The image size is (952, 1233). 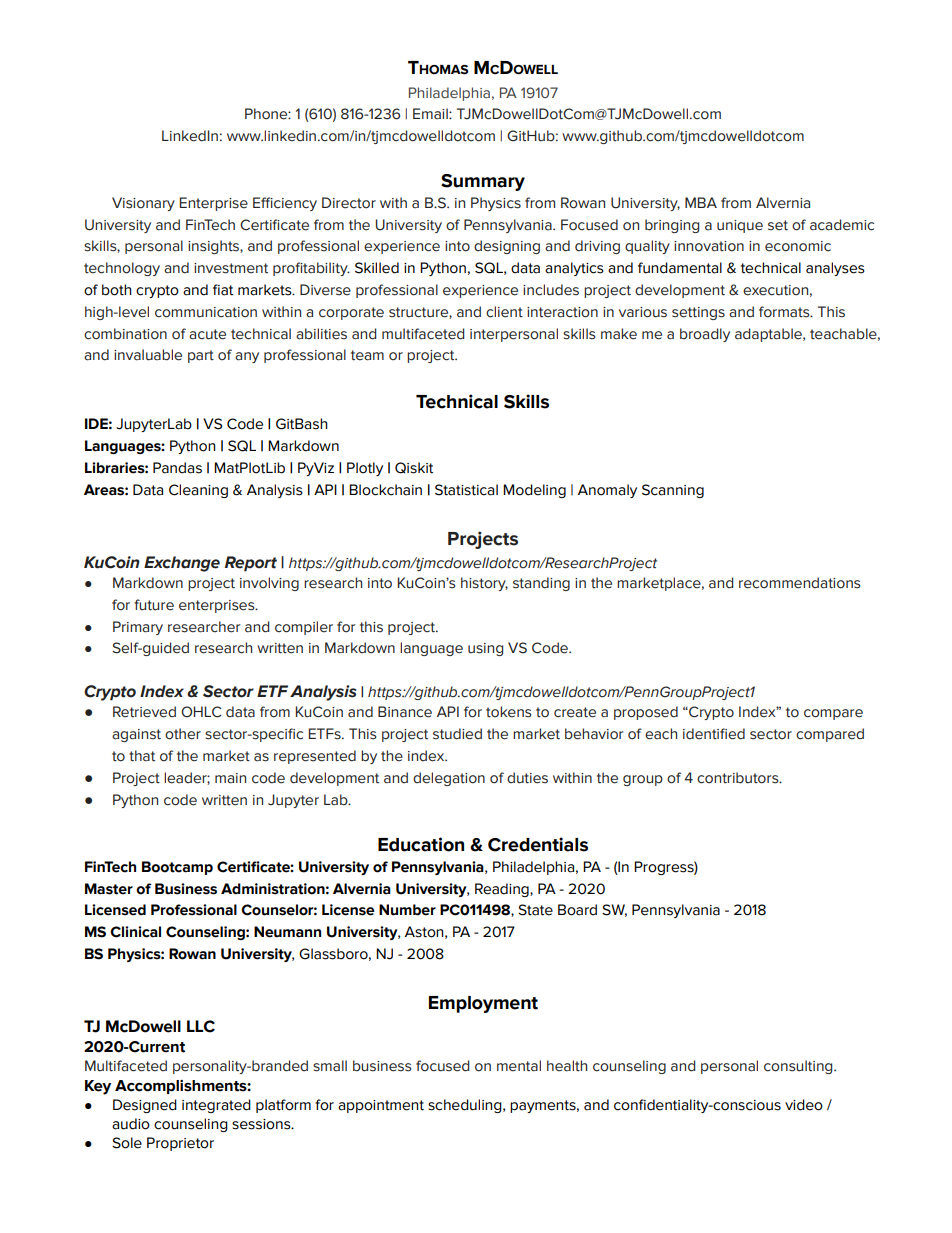 I want to click on using, so click(x=485, y=649).
